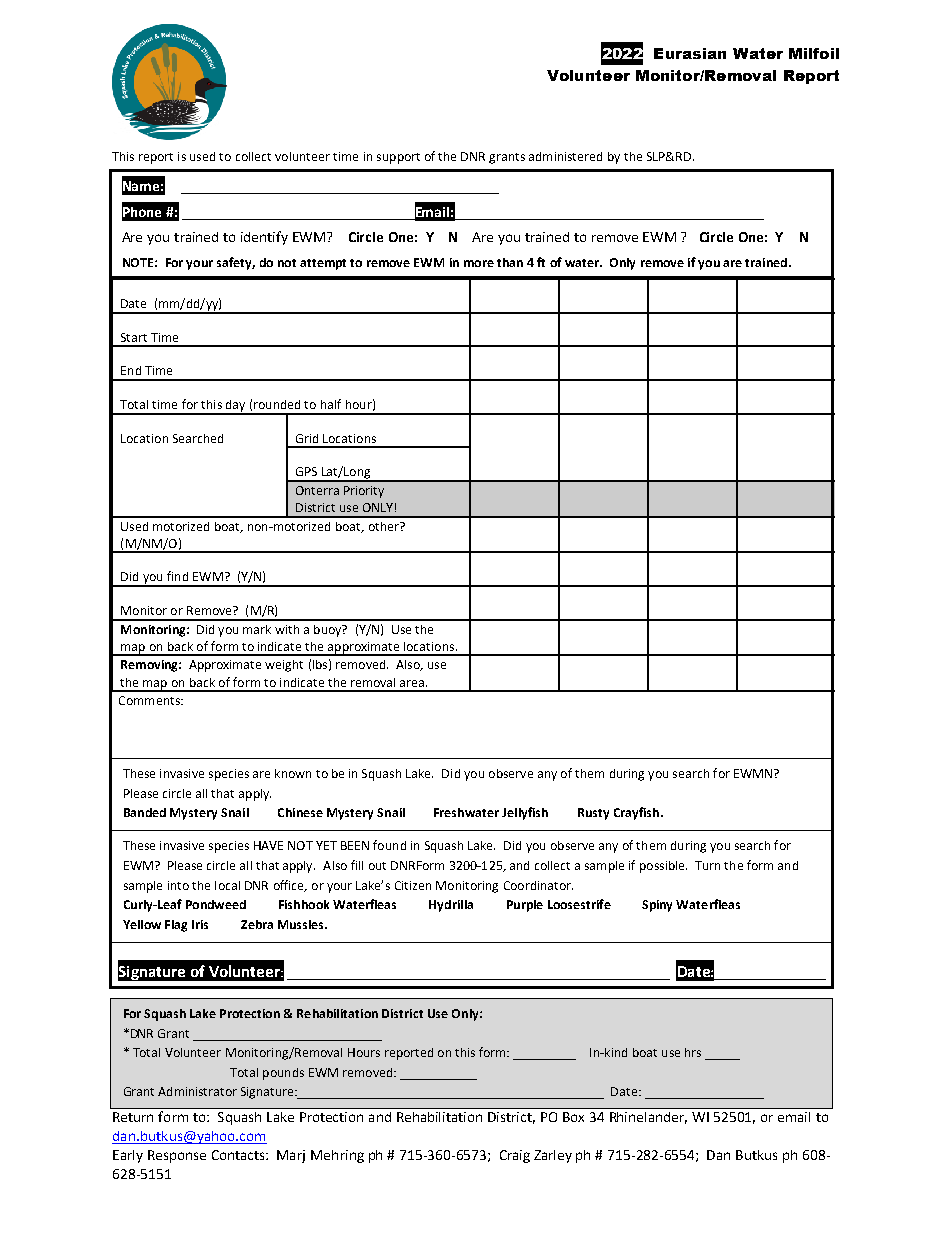  Describe the element at coordinates (385, 526) in the image. I see `other` at that location.
